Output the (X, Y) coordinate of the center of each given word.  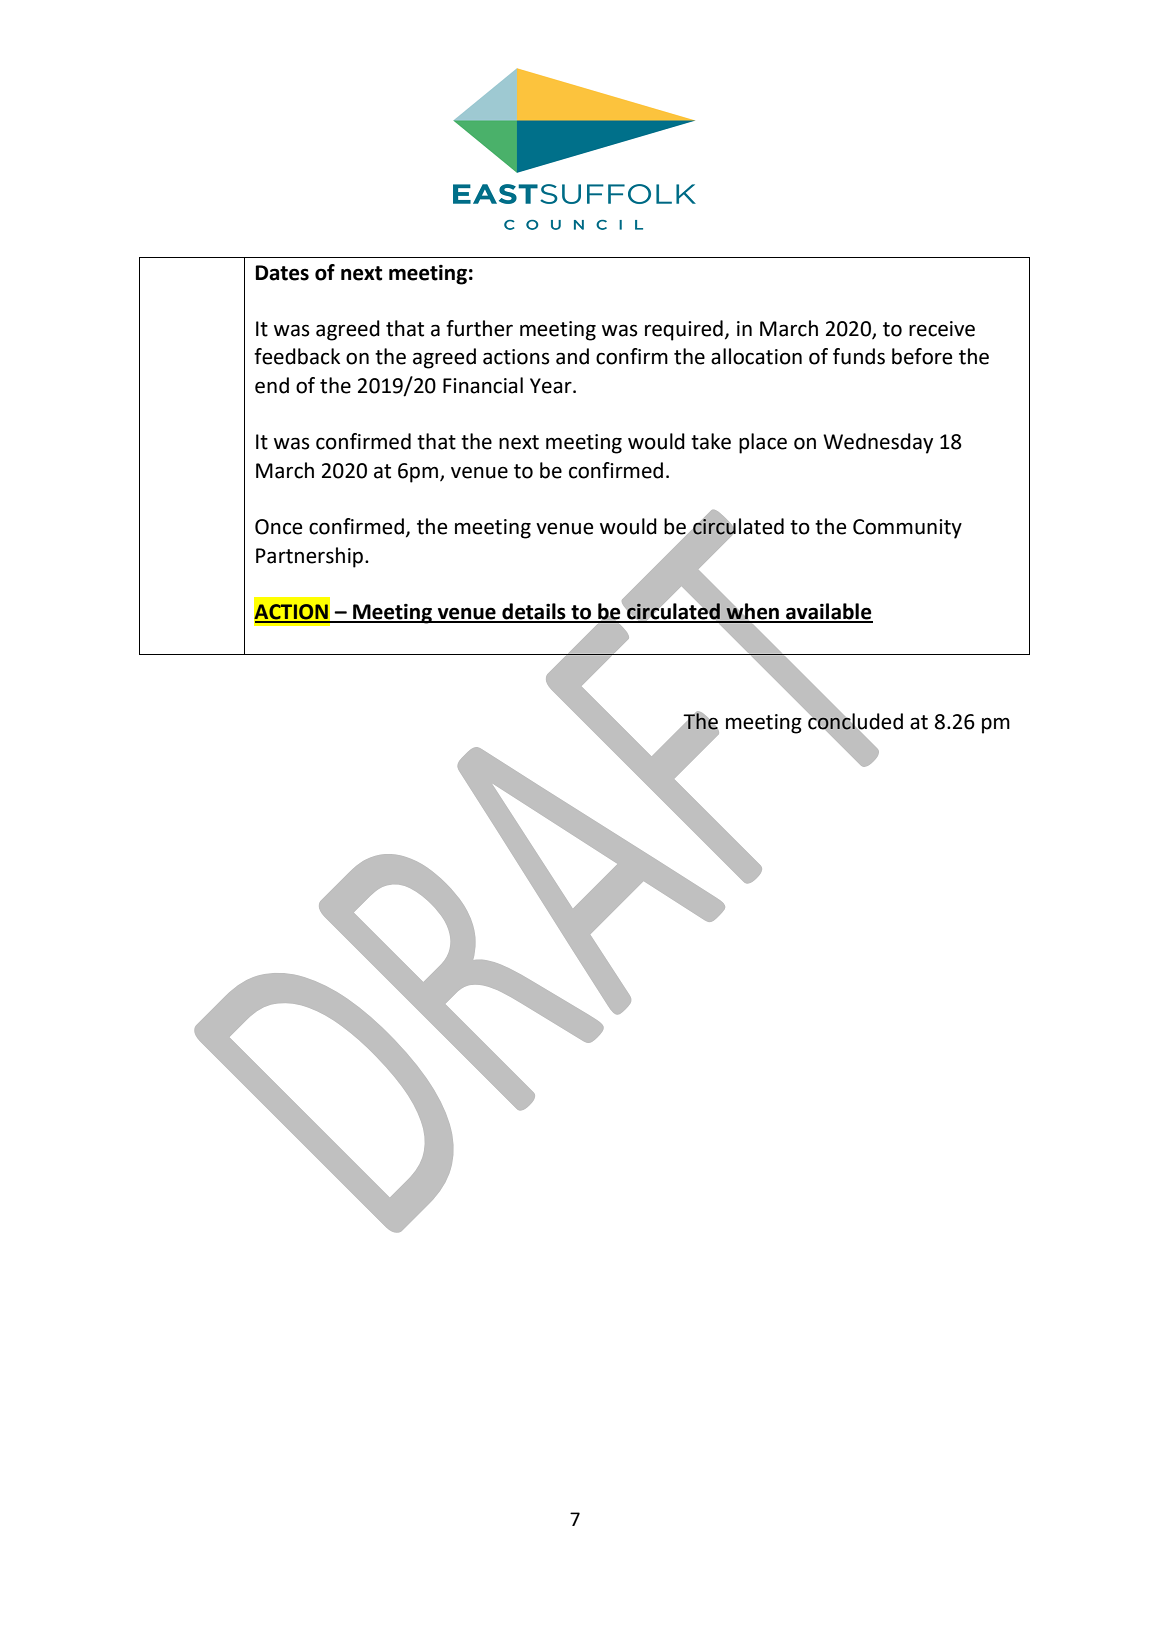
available (828, 612)
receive (942, 329)
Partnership (309, 557)
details (534, 612)
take (711, 441)
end (272, 385)
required (684, 330)
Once (279, 527)
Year (552, 386)
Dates (282, 273)
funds (859, 356)
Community (907, 529)
